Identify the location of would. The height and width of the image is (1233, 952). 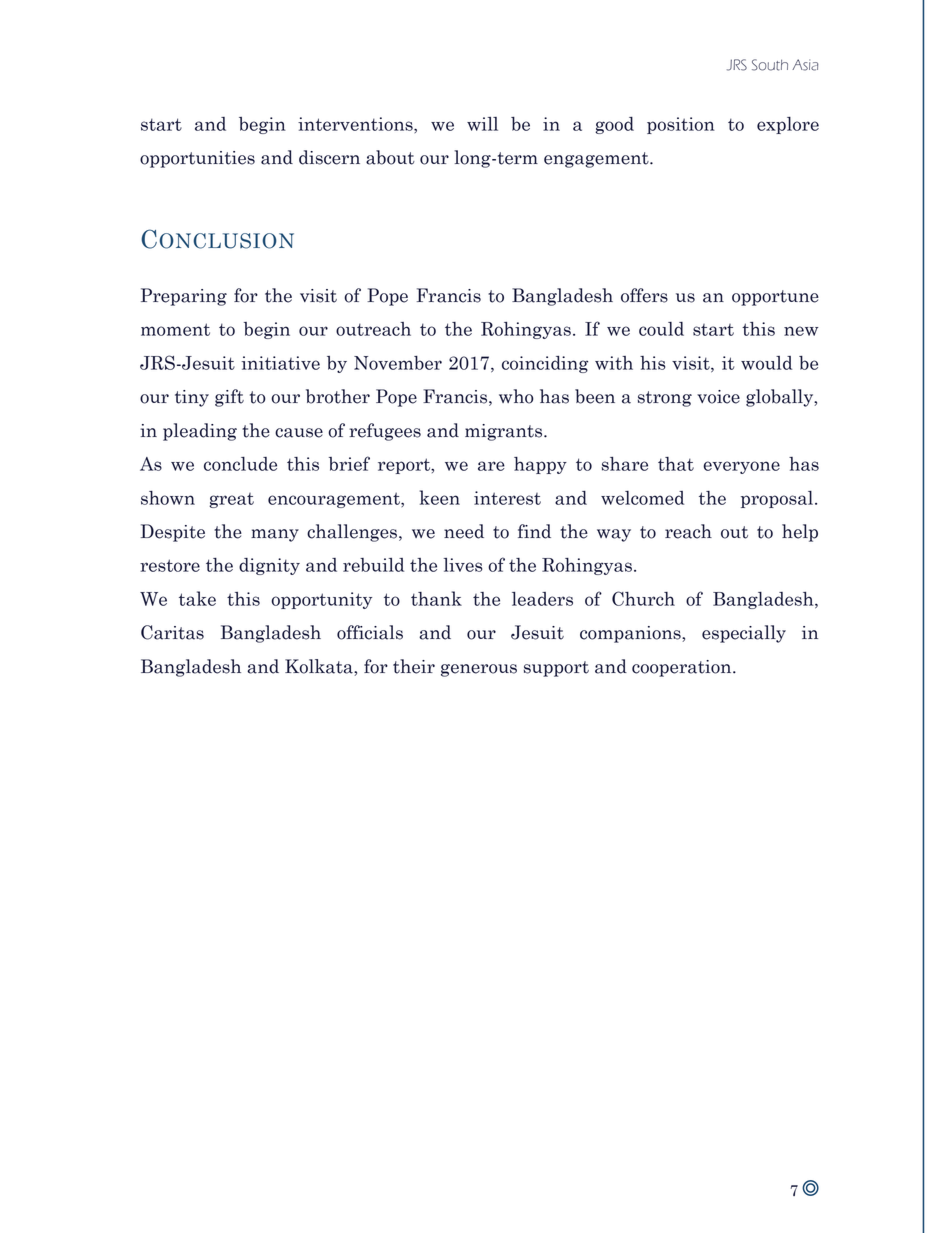
(766, 363).
